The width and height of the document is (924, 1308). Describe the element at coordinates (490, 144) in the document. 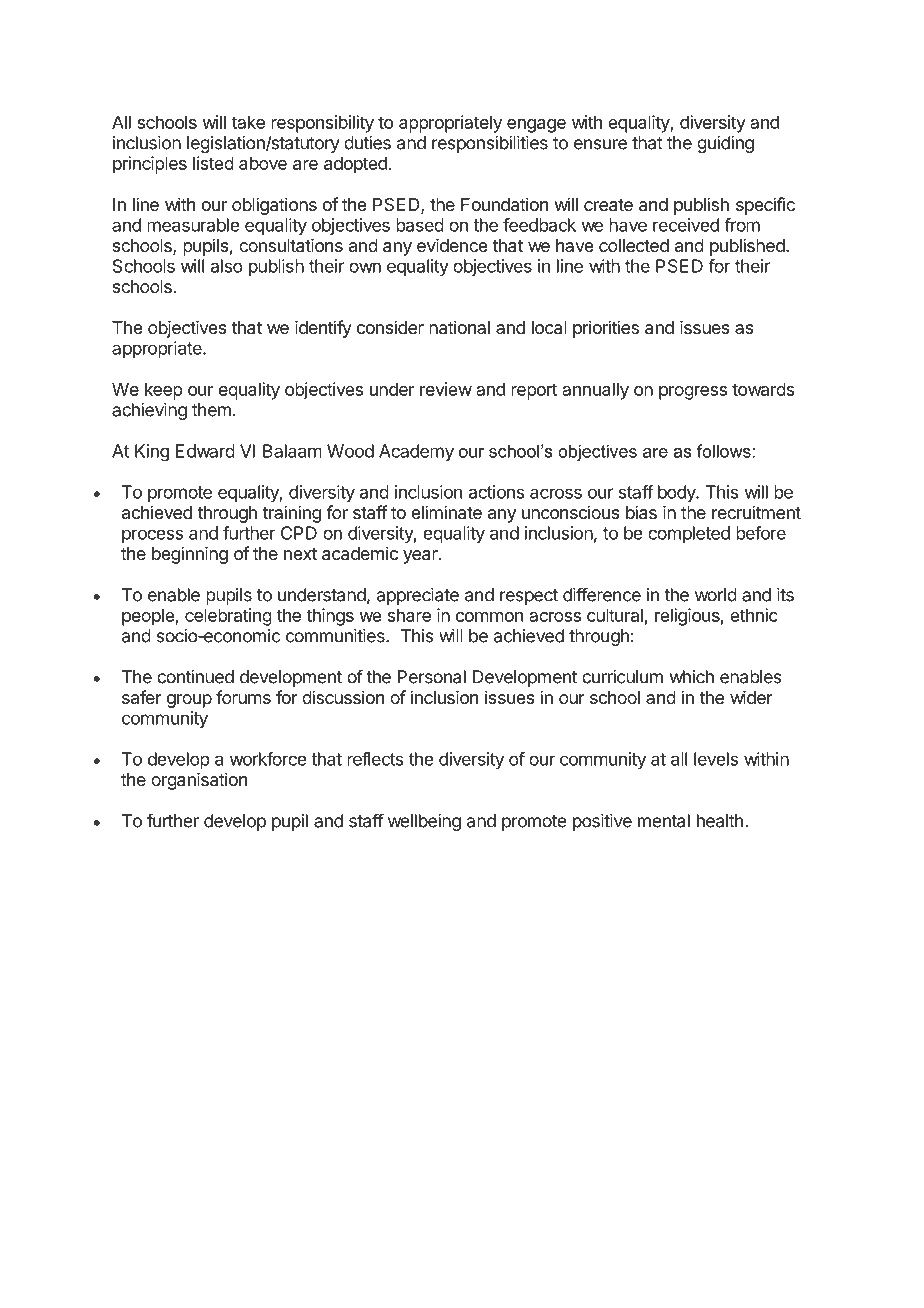

I see `responsibilities` at that location.
